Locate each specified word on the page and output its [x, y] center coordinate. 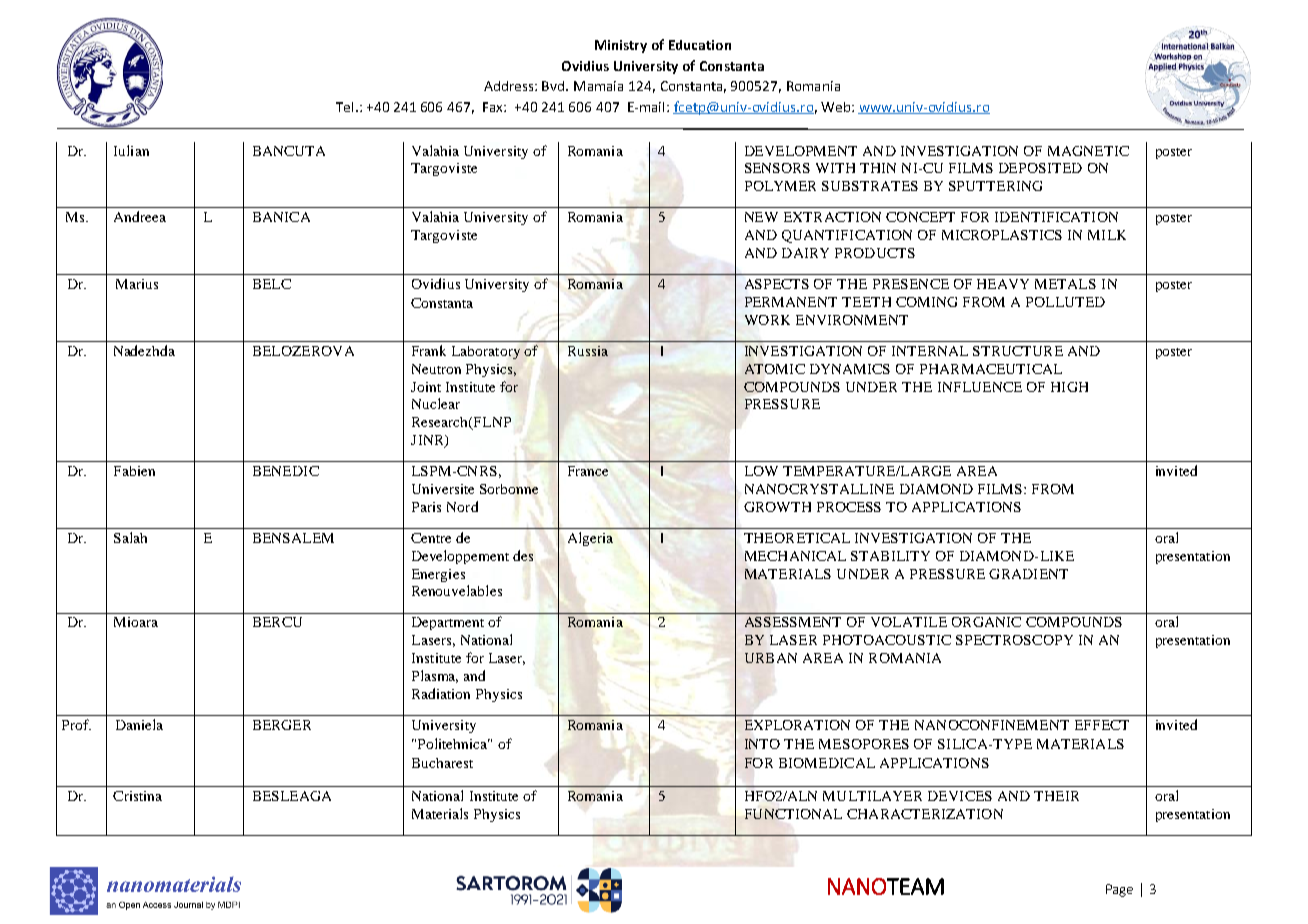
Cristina [137, 796]
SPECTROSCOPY [1014, 640]
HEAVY [1003, 284]
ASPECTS [777, 284]
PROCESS [849, 507]
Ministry [621, 46]
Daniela [139, 724]
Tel [344, 107]
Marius [137, 284]
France [588, 471]
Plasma [435, 676]
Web [837, 107]
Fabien [134, 471]
